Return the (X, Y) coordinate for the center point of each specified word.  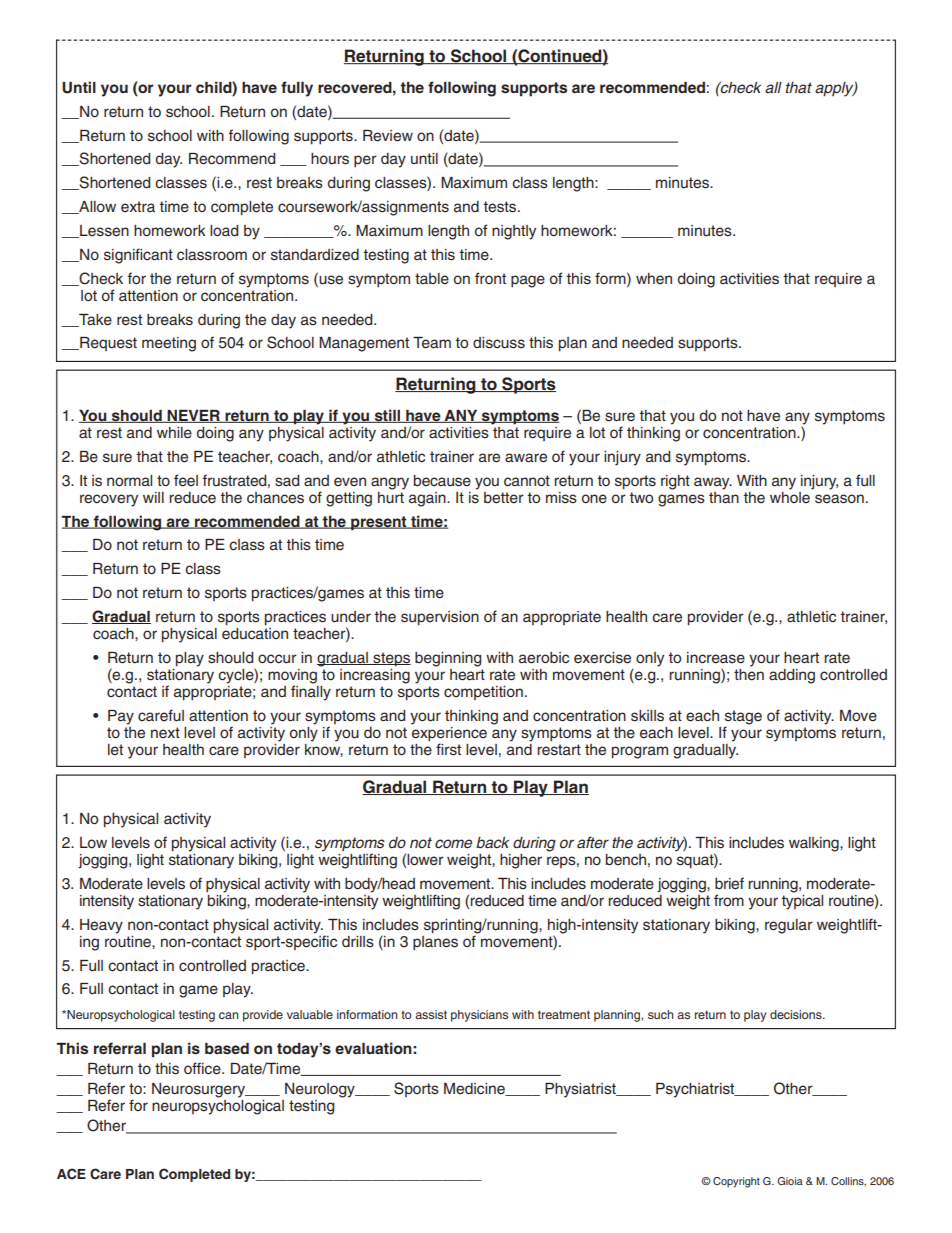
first (448, 749)
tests (501, 207)
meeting (169, 344)
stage (743, 718)
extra (138, 207)
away (713, 483)
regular (789, 926)
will (153, 497)
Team (432, 343)
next (165, 733)
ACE (71, 1174)
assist (431, 1014)
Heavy (101, 926)
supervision (440, 618)
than (724, 496)
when (654, 279)
